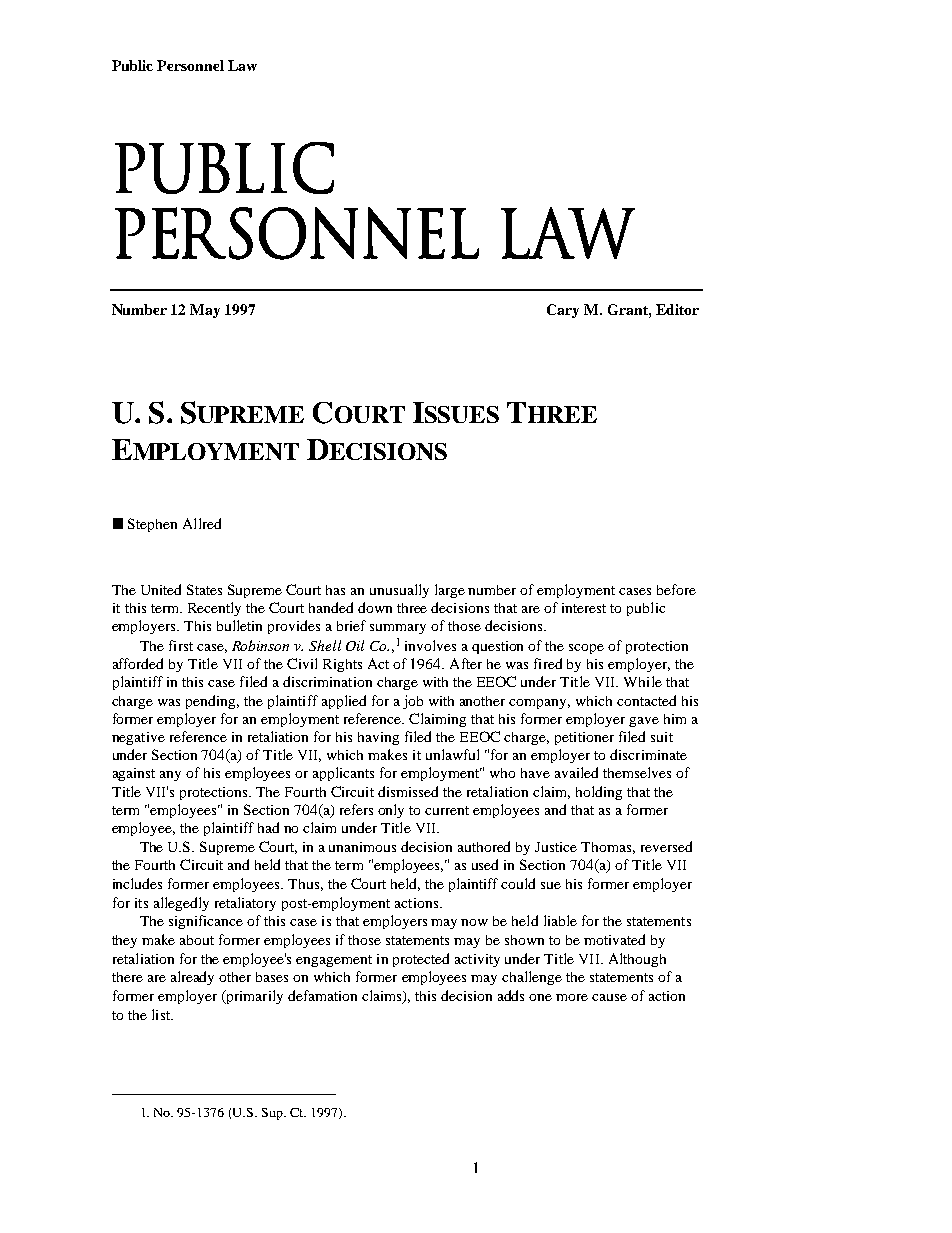 This screenshot has height=1233, width=952. What do you see at coordinates (563, 311) in the screenshot?
I see `Cary` at bounding box center [563, 311].
